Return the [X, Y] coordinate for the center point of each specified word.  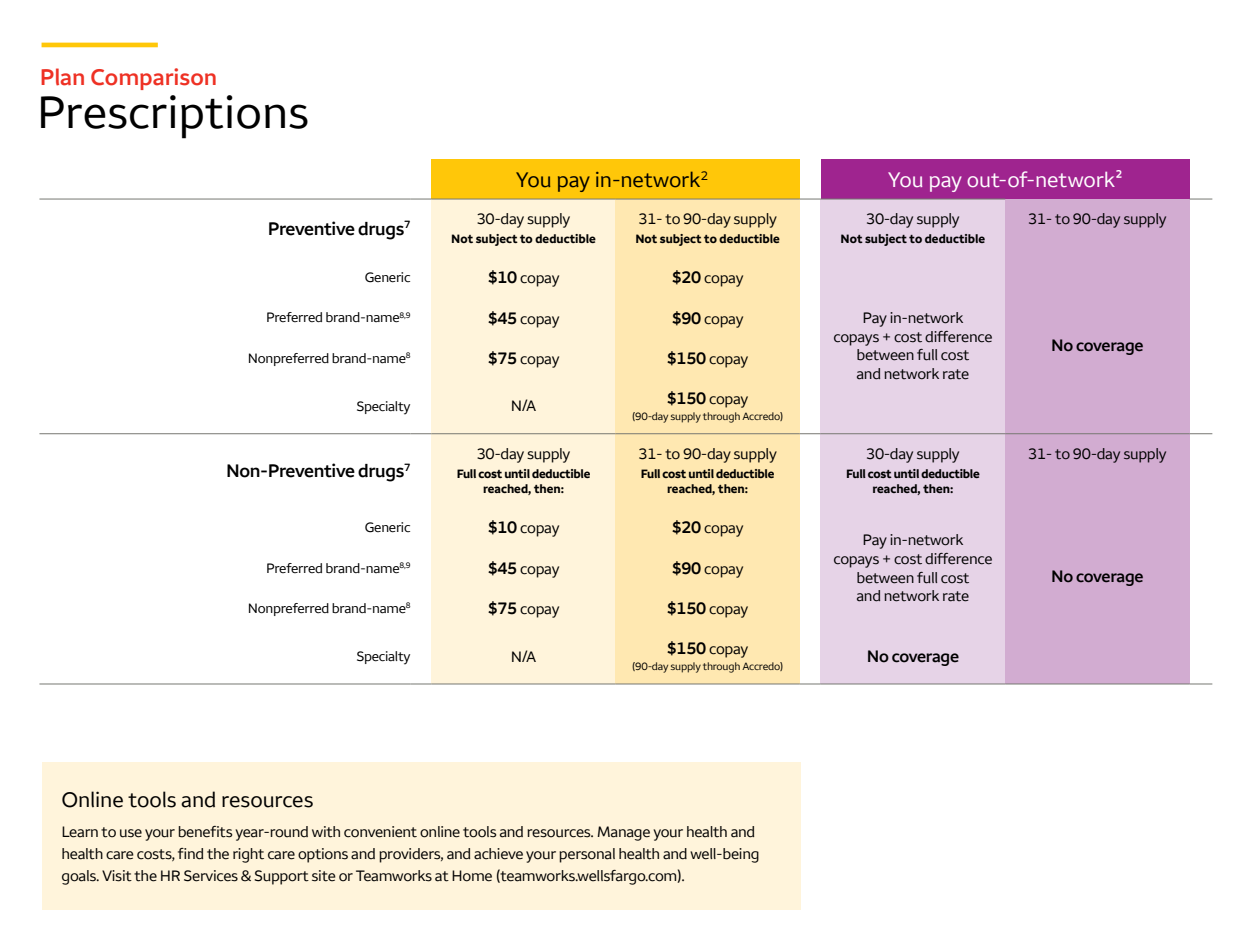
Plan [62, 77]
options [323, 855]
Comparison [153, 79]
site [324, 876]
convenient [380, 832]
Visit [117, 876]
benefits [205, 832]
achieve [498, 854]
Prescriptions [174, 117]
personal [587, 855]
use [131, 833]
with [326, 832]
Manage [623, 833]
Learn [80, 832]
